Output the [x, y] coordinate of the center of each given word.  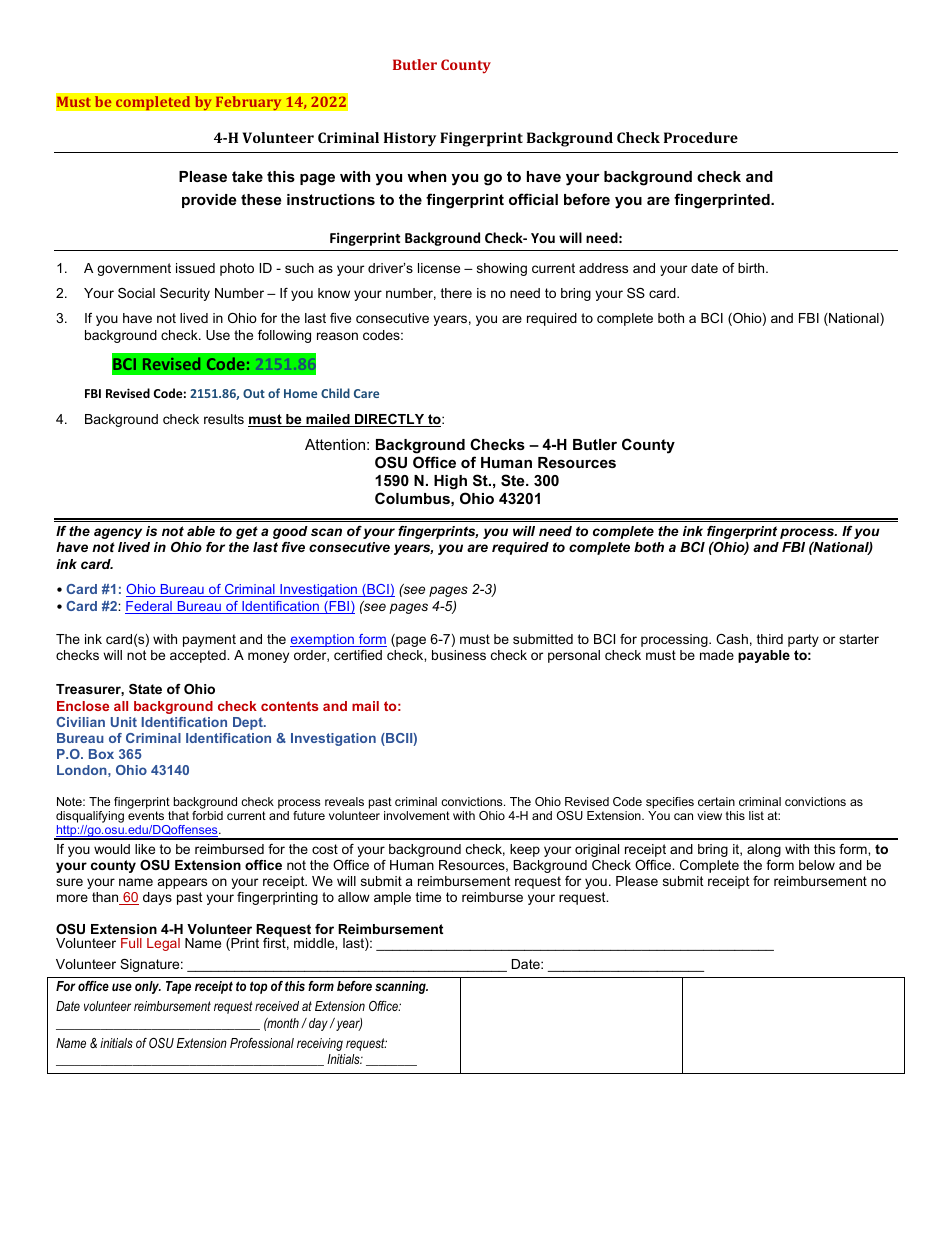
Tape [178, 987]
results [224, 419]
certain [716, 801]
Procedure [701, 137]
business [459, 655]
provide [209, 201]
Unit [124, 722]
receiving [320, 1044]
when [426, 176]
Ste [514, 480]
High [450, 484]
